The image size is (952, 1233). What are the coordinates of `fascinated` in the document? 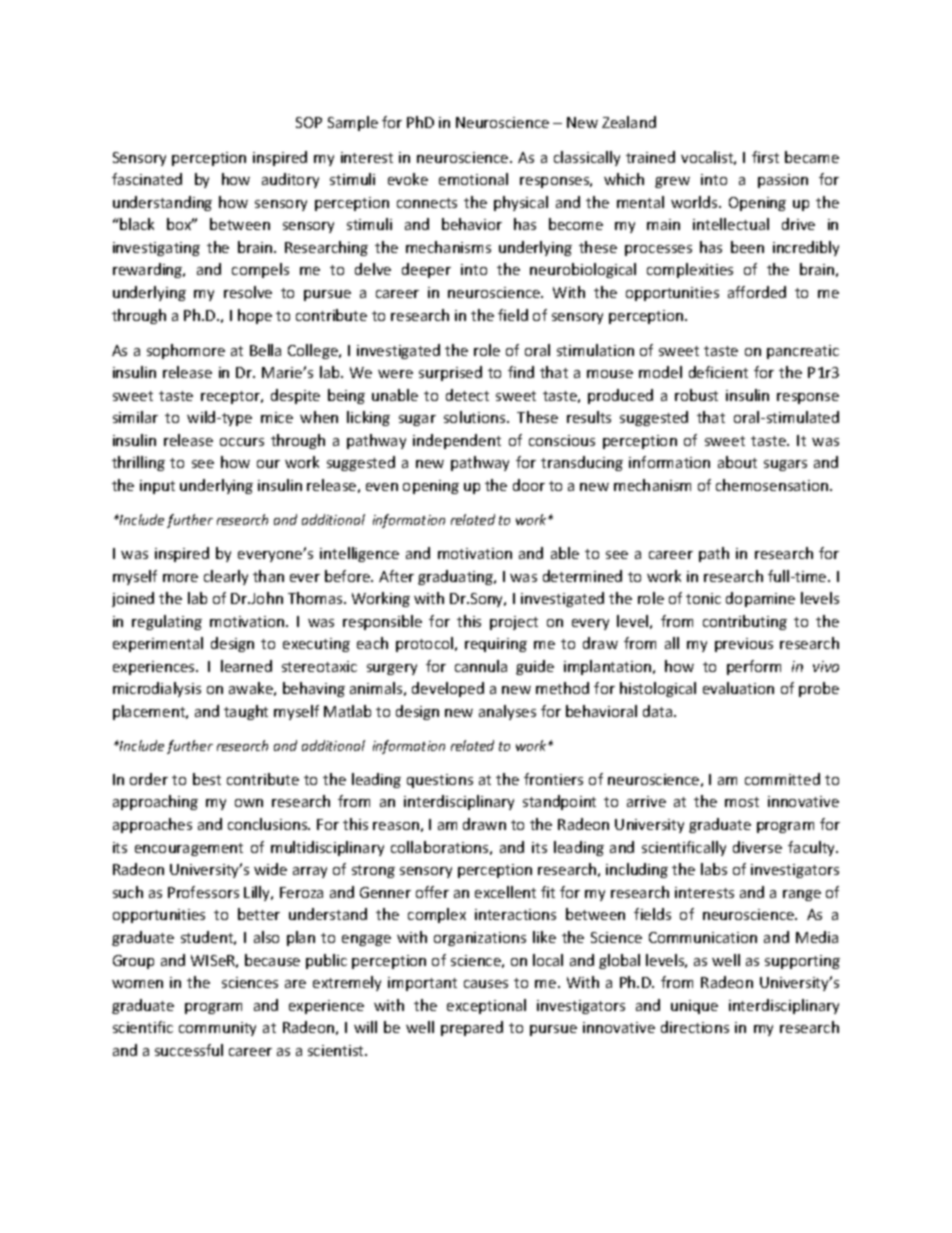 It's located at (147, 179).
